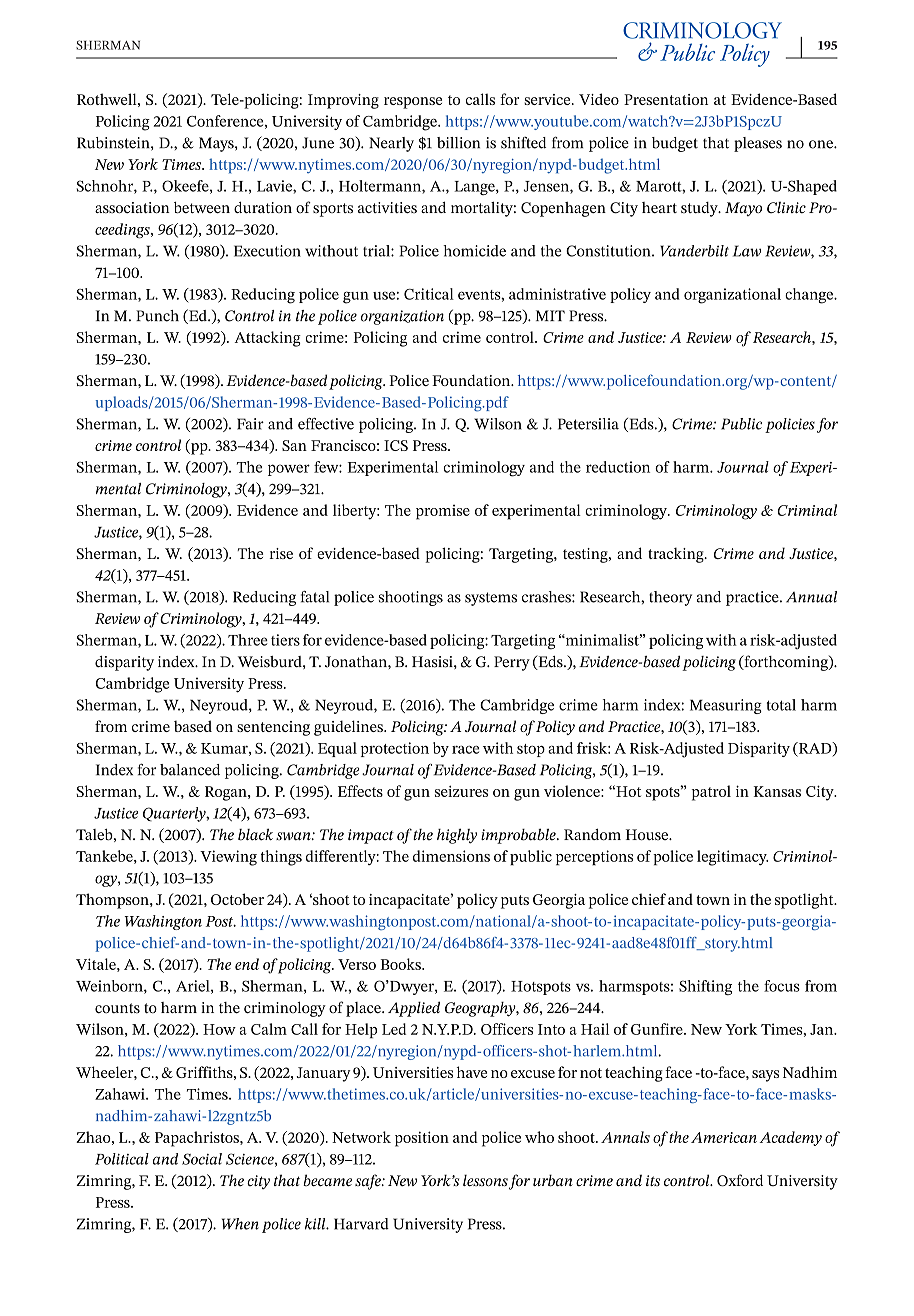  Describe the element at coordinates (758, 144) in the image. I see `pleases` at that location.
